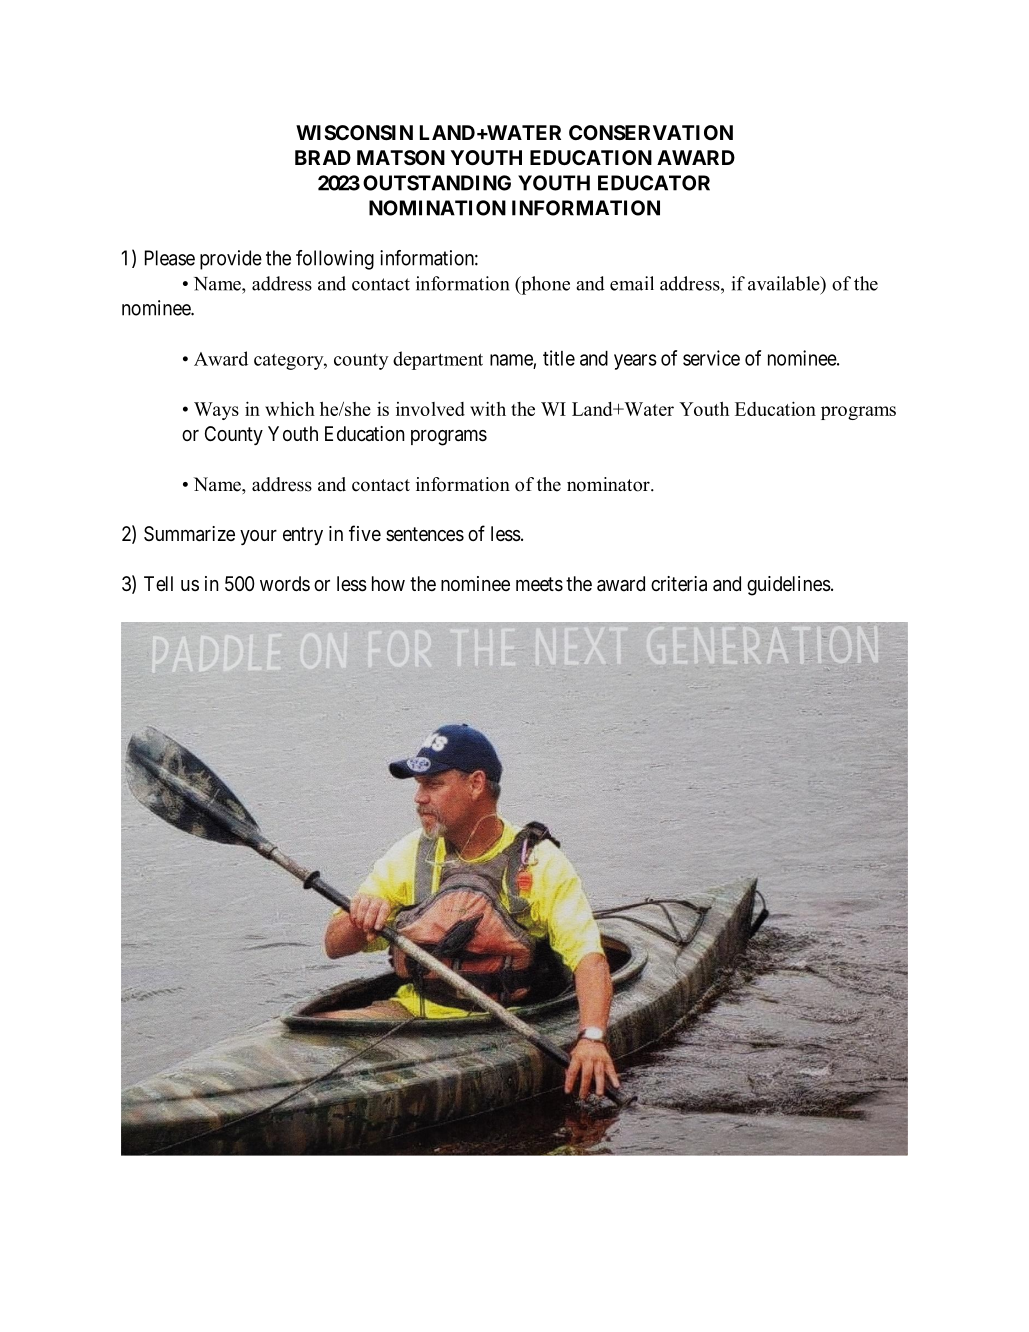 This document has height=1332, width=1029. What do you see at coordinates (323, 157) in the document?
I see `BRAD` at bounding box center [323, 157].
